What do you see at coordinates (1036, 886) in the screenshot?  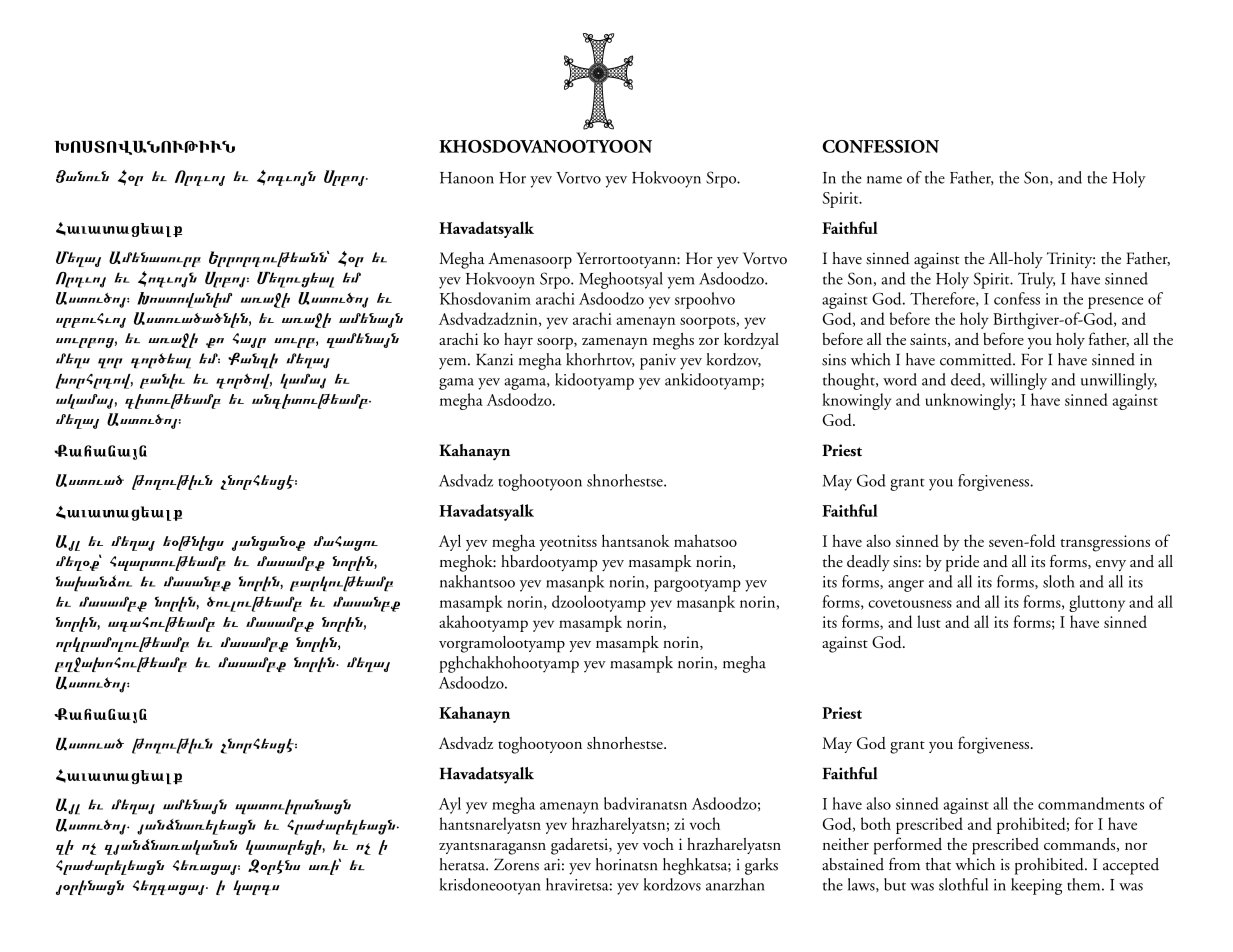 I see `keeping` at bounding box center [1036, 886].
